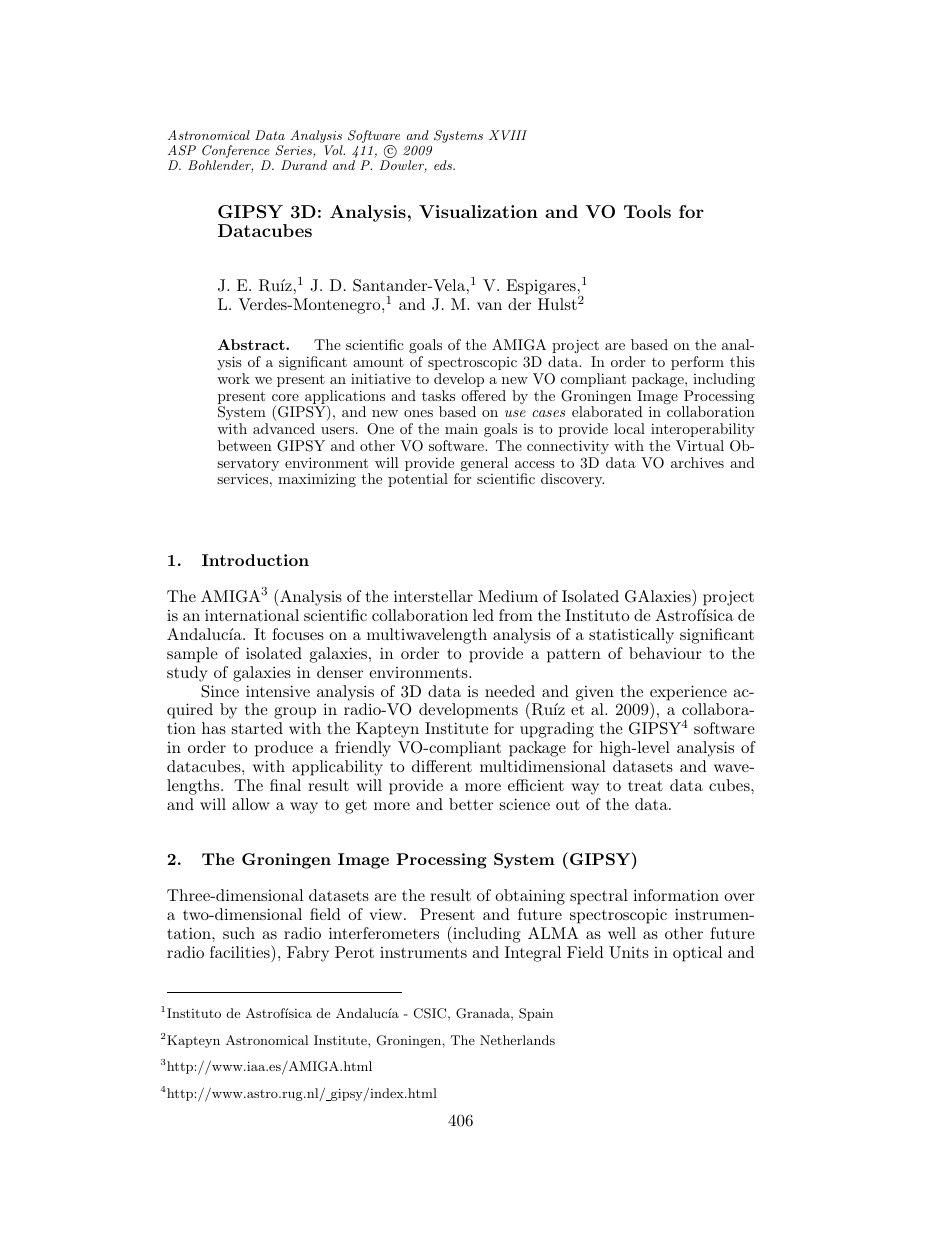  Describe the element at coordinates (433, 596) in the image. I see `interstellar` at that location.
